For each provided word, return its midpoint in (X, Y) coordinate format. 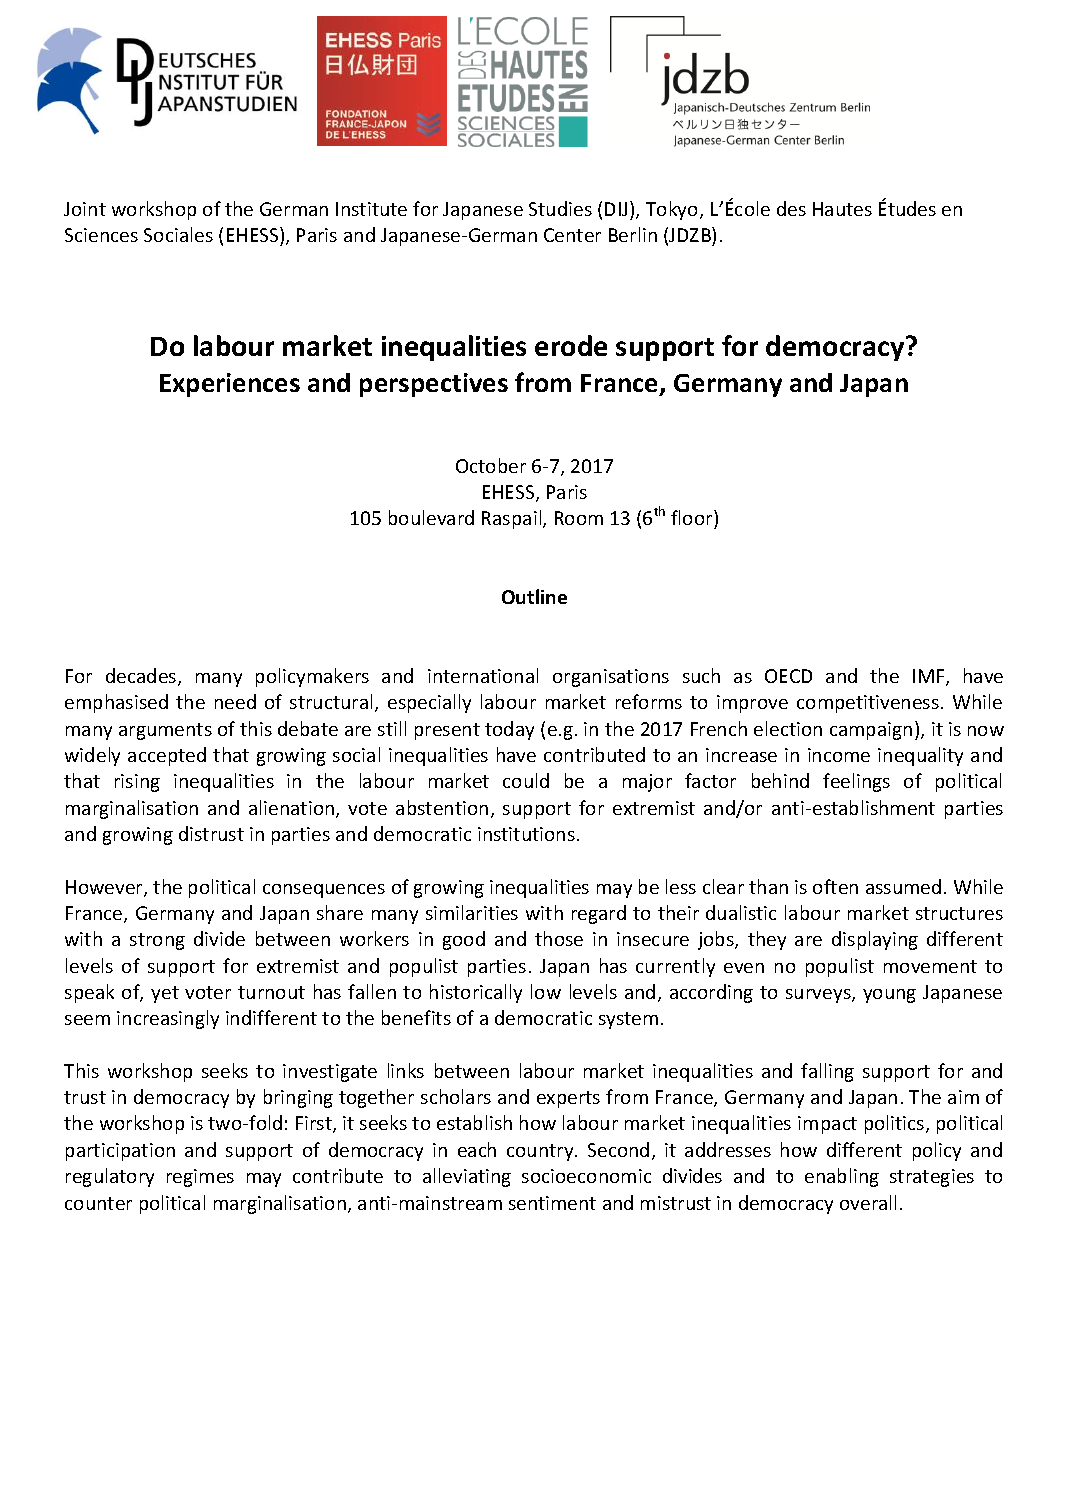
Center (572, 235)
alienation (293, 809)
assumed (903, 886)
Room (579, 518)
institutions (526, 834)
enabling (842, 1177)
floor (693, 519)
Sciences (101, 235)
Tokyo (673, 210)
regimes (200, 1178)
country (541, 1152)
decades (142, 677)
